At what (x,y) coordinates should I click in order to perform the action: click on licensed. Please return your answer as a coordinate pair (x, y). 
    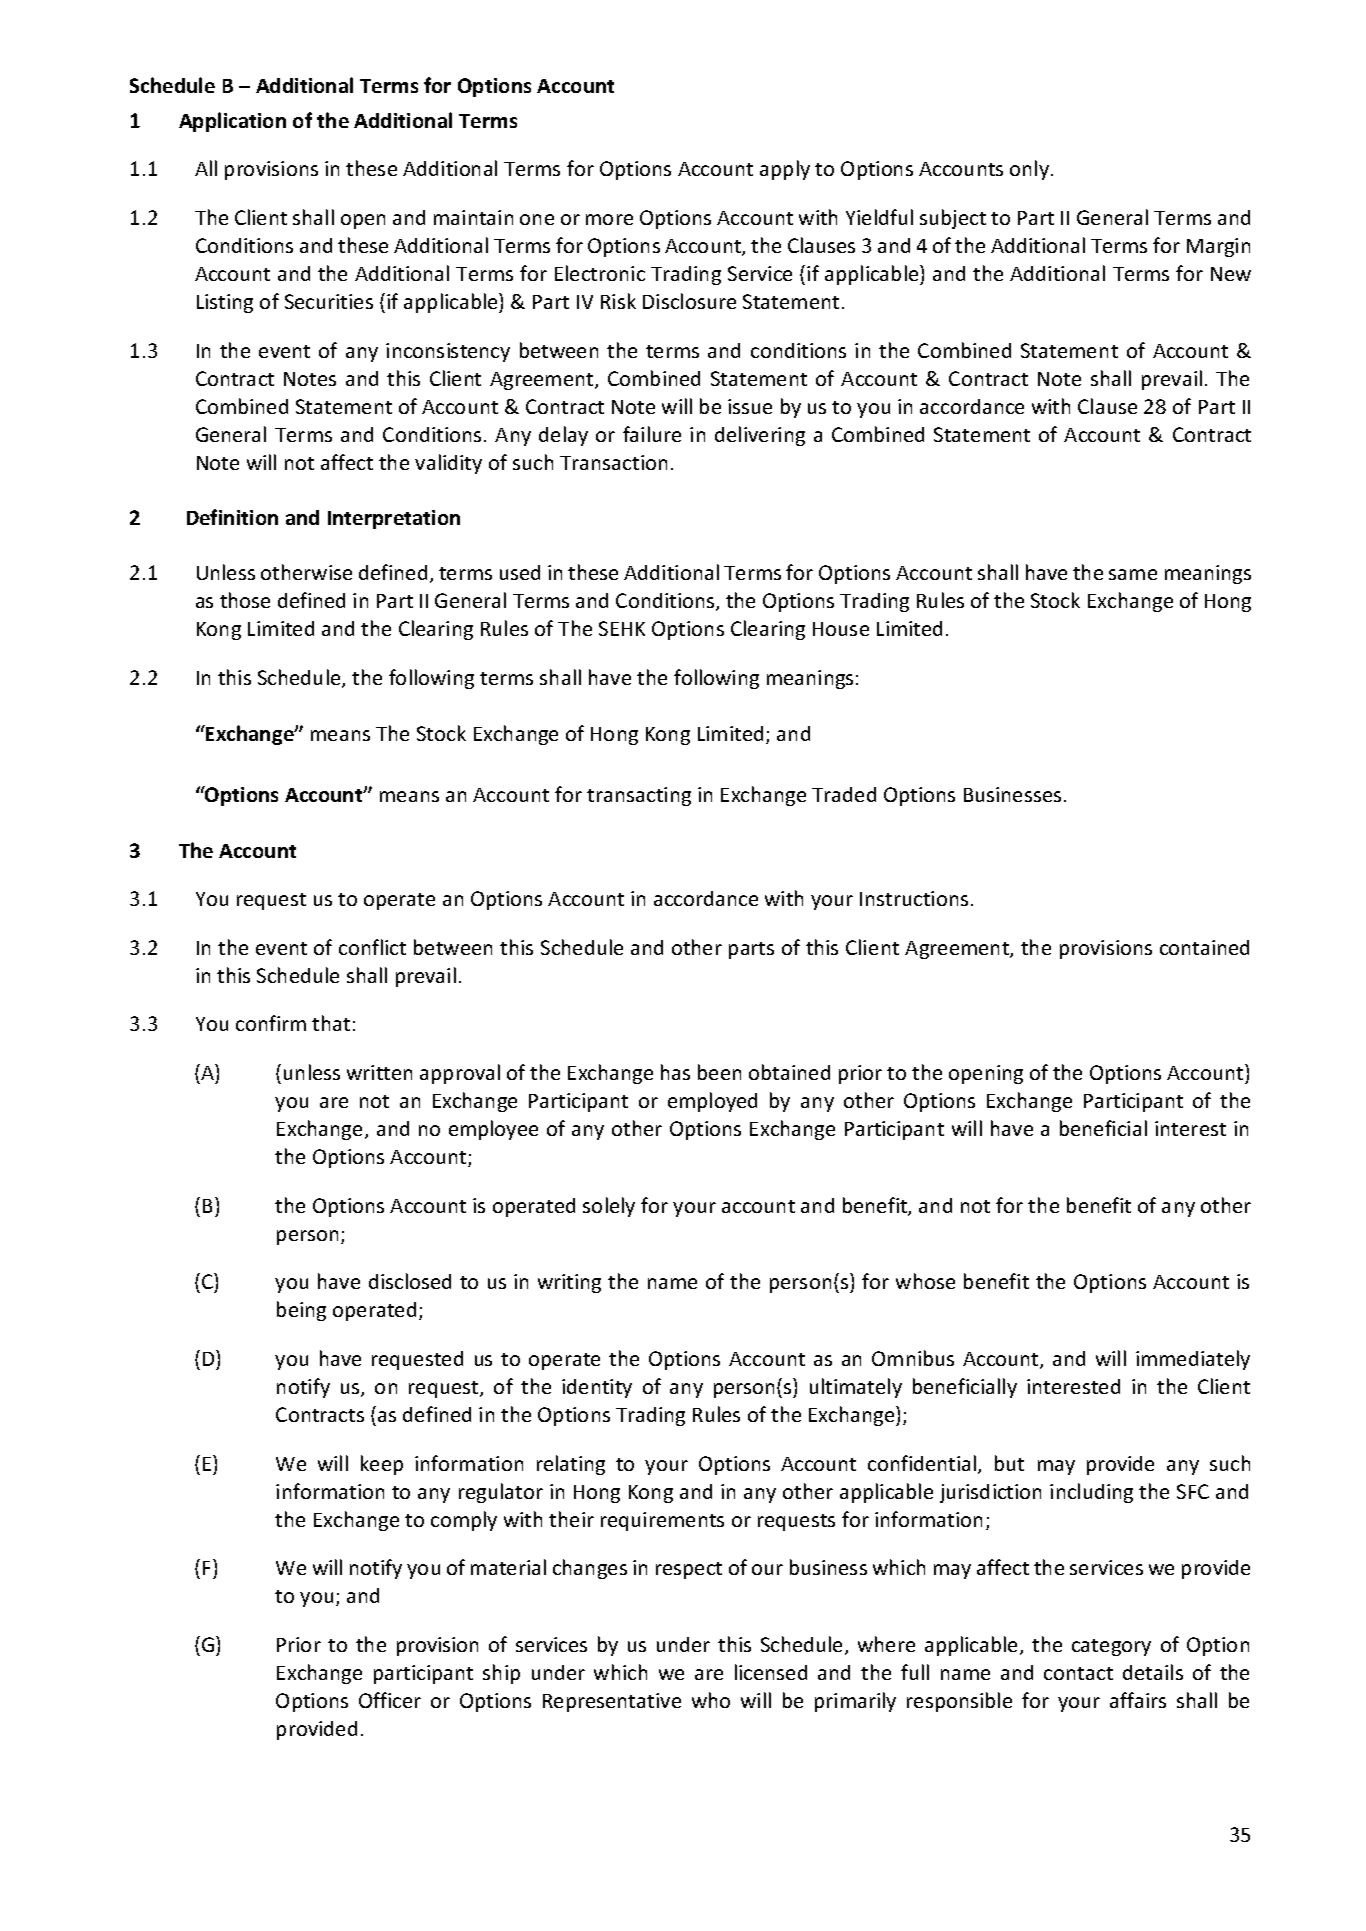
    Looking at the image, I should click on (771, 1672).
